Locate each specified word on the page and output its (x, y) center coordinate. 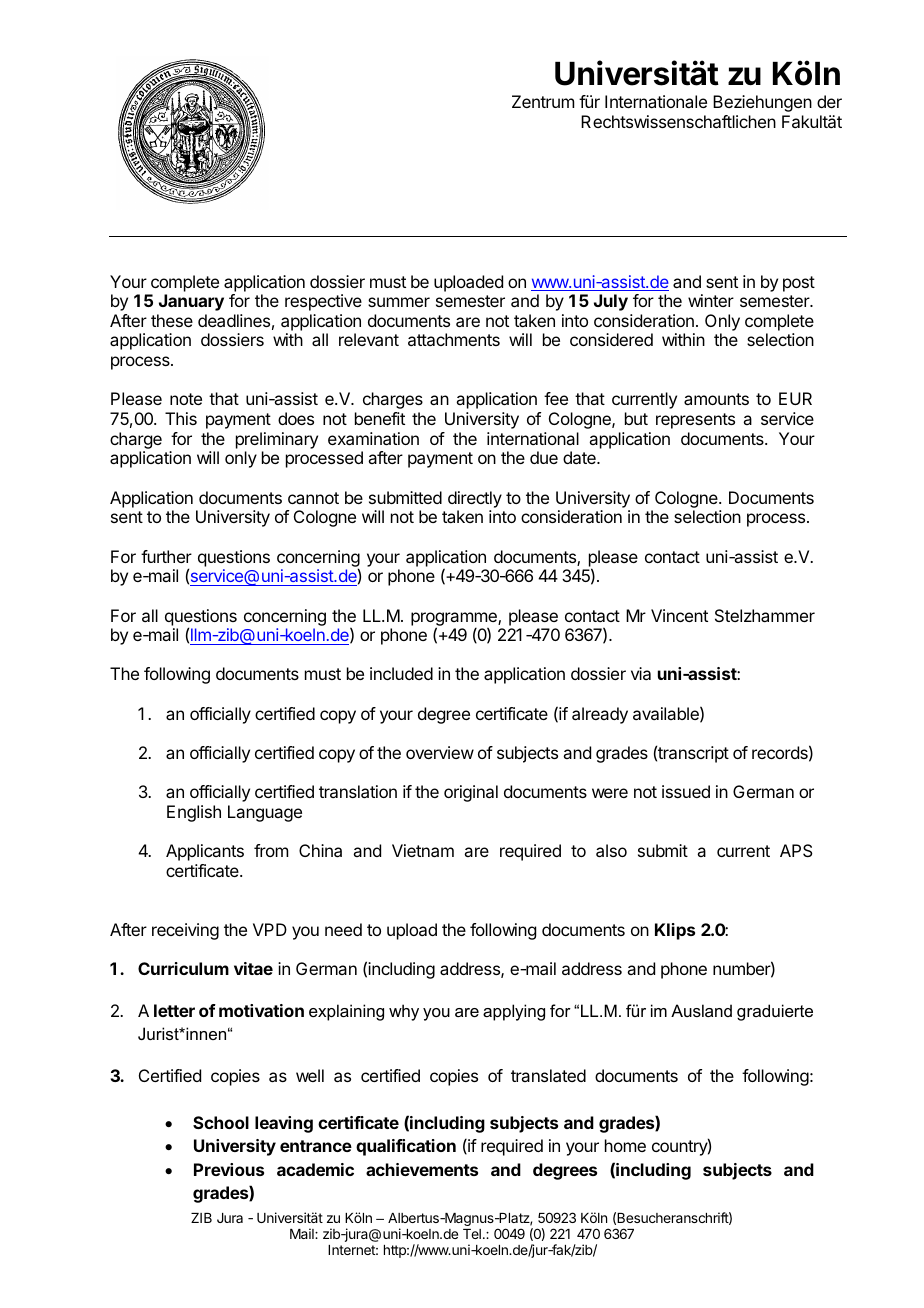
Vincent (679, 615)
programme (455, 620)
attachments (454, 339)
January (191, 302)
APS (796, 850)
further (166, 556)
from (271, 850)
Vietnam (423, 850)
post (799, 284)
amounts (716, 399)
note (186, 399)
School (221, 1122)
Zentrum (543, 101)
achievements (422, 1169)
